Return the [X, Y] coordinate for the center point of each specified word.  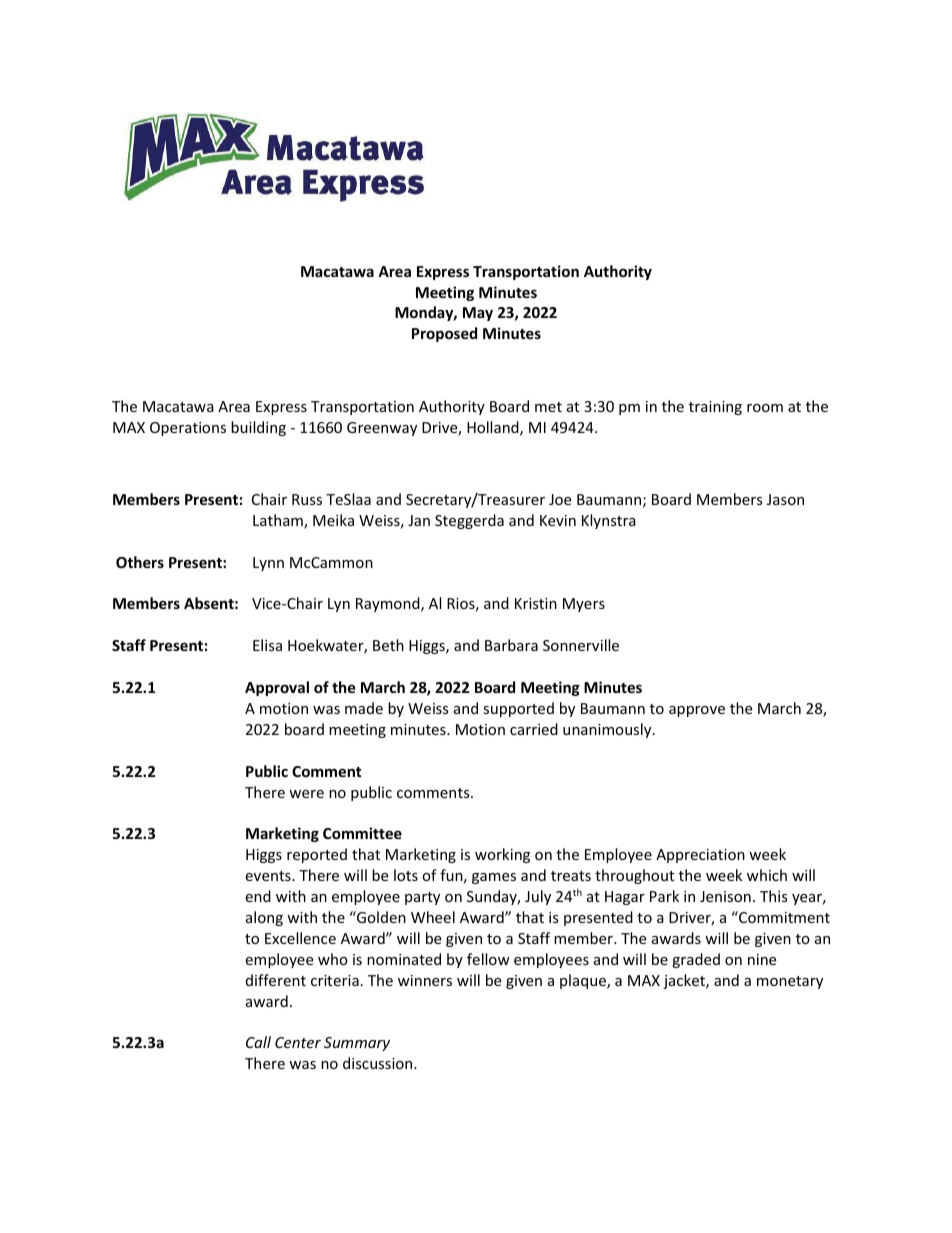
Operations [188, 429]
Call [258, 1042]
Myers [584, 605]
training [715, 408]
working [502, 855]
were [306, 794]
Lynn [268, 564]
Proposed [444, 334]
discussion [379, 1063]
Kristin [536, 603]
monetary [790, 982]
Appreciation [700, 856]
